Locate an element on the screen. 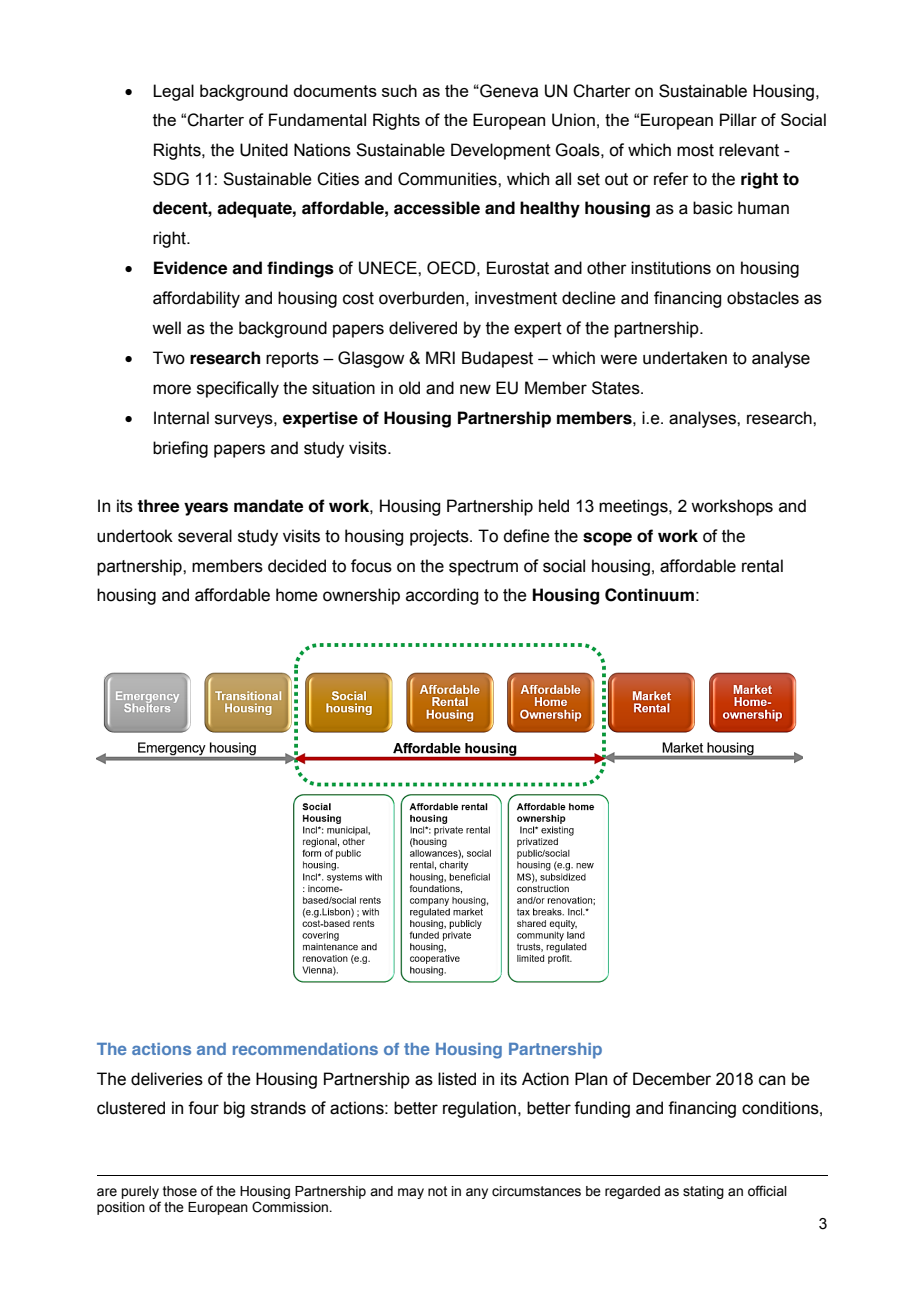 Image resolution: width=924 pixels, height=1308 pixels. briefing is located at coordinates (180, 449).
